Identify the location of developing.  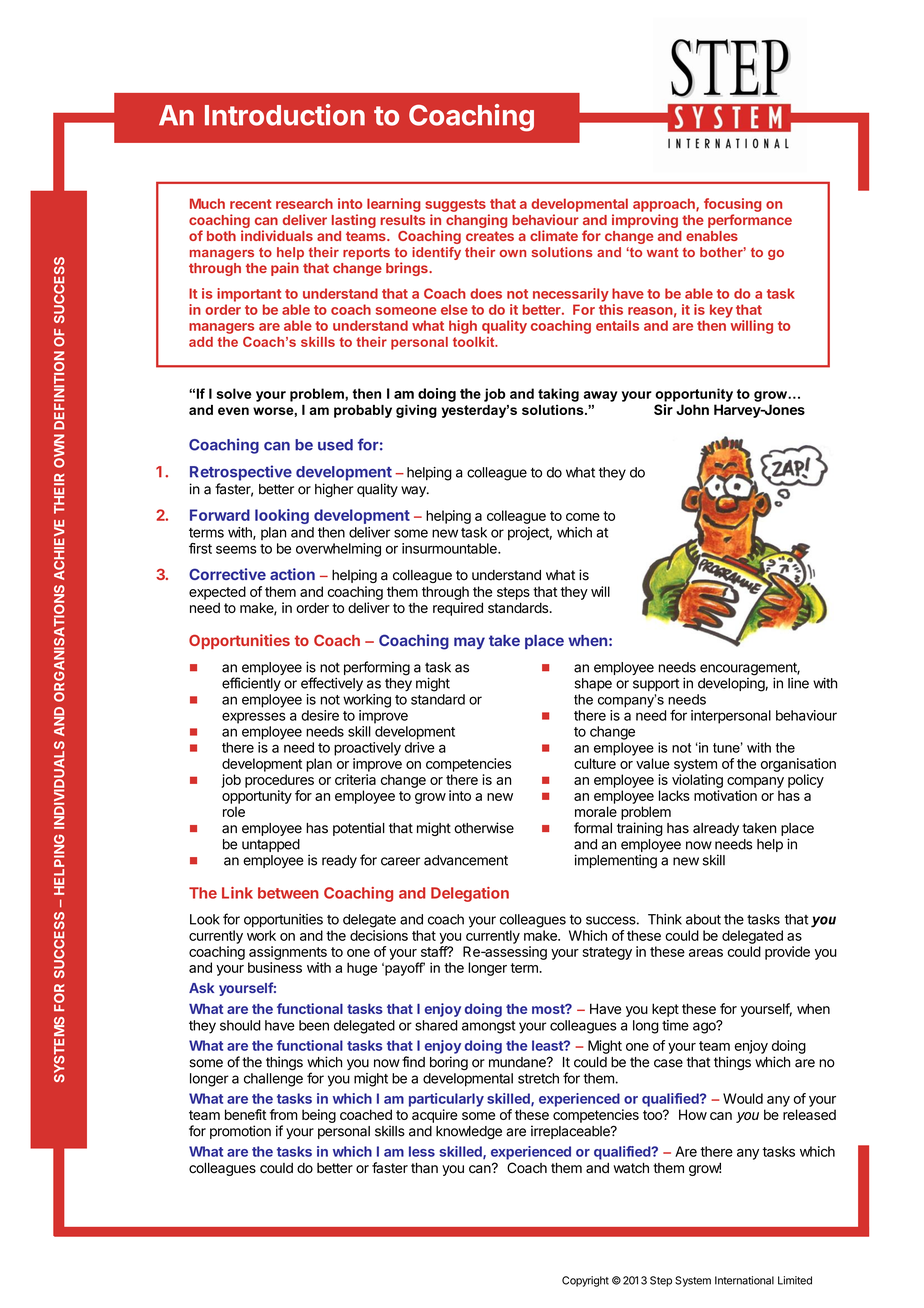
(731, 685).
